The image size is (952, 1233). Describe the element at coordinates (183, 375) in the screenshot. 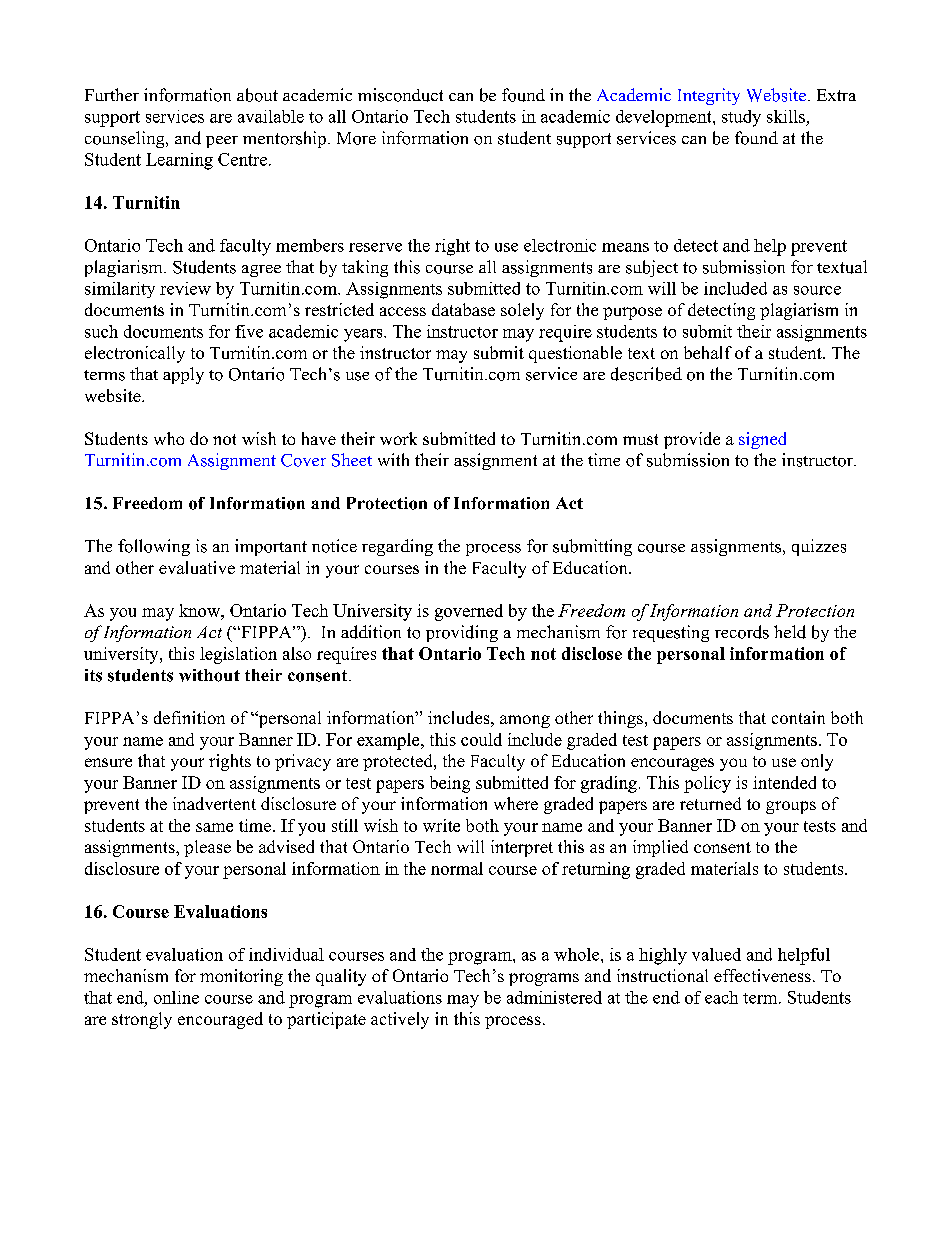

I see `apply` at that location.
